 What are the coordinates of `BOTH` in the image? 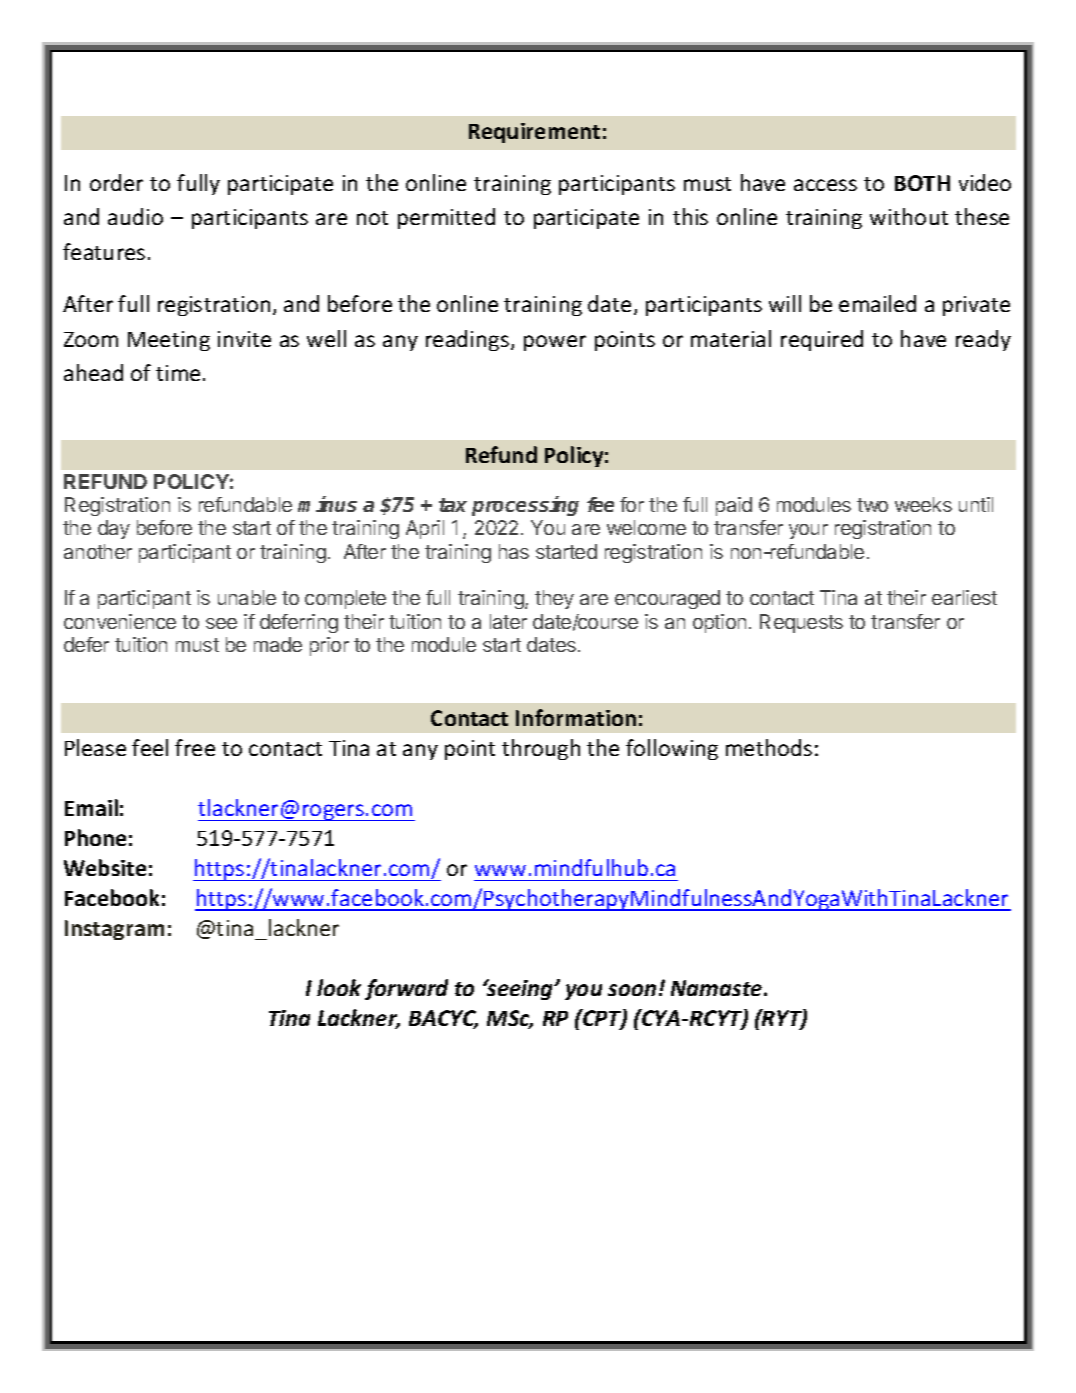 It's located at (922, 183).
